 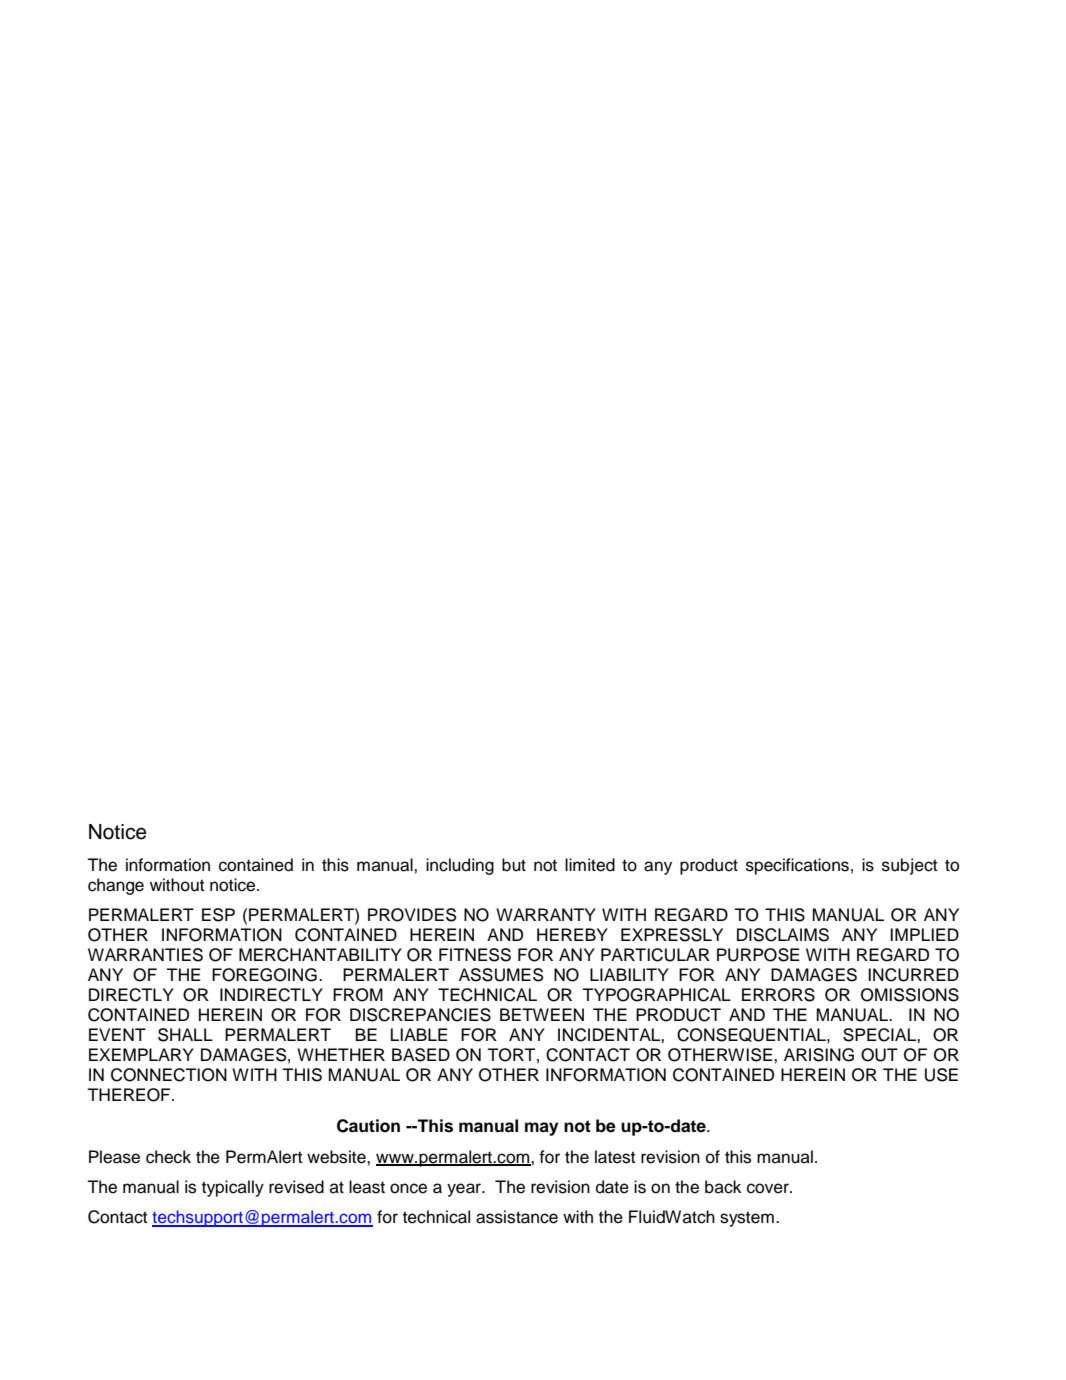 What do you see at coordinates (909, 866) in the image?
I see `subject` at bounding box center [909, 866].
